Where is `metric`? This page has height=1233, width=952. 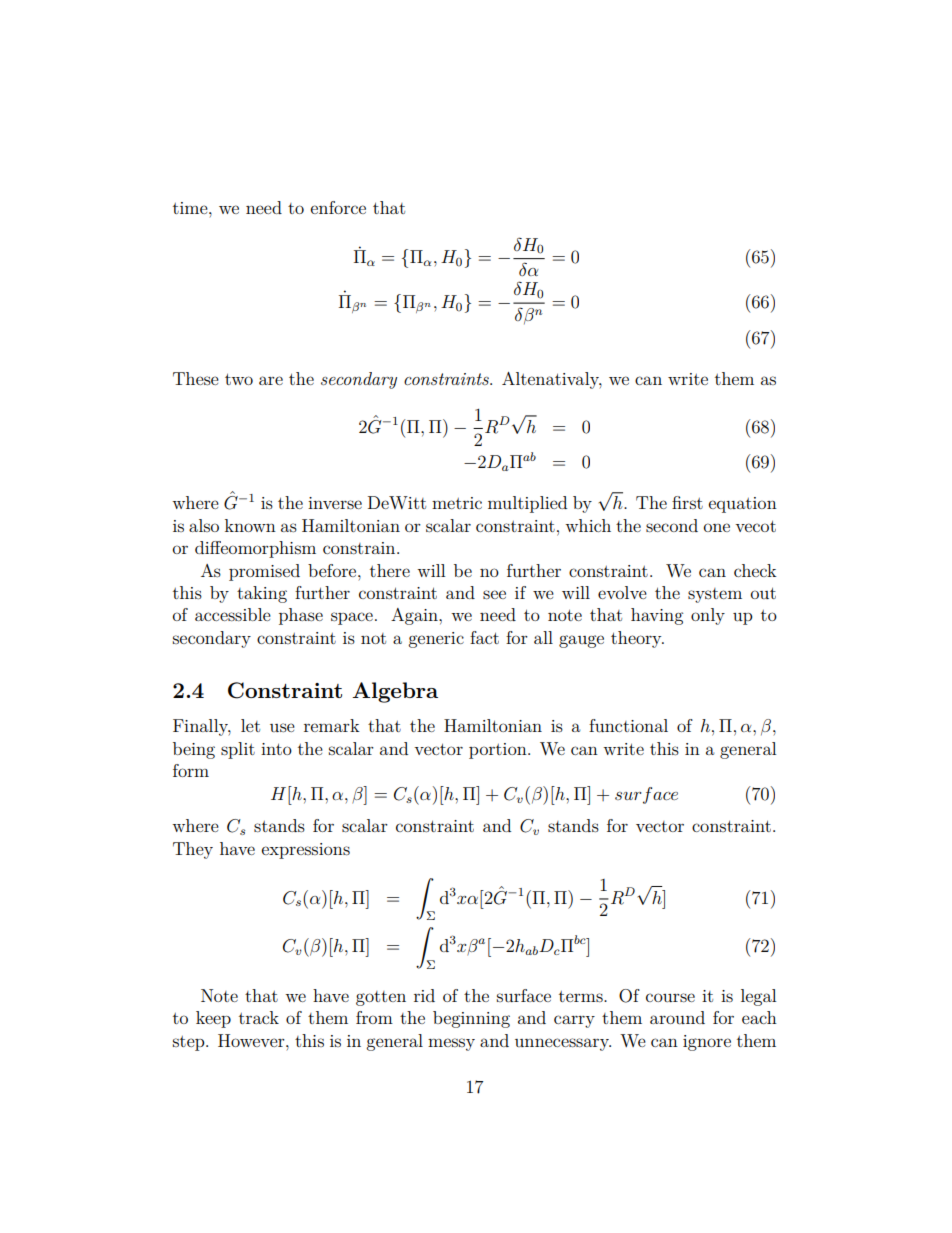 metric is located at coordinates (457, 503).
